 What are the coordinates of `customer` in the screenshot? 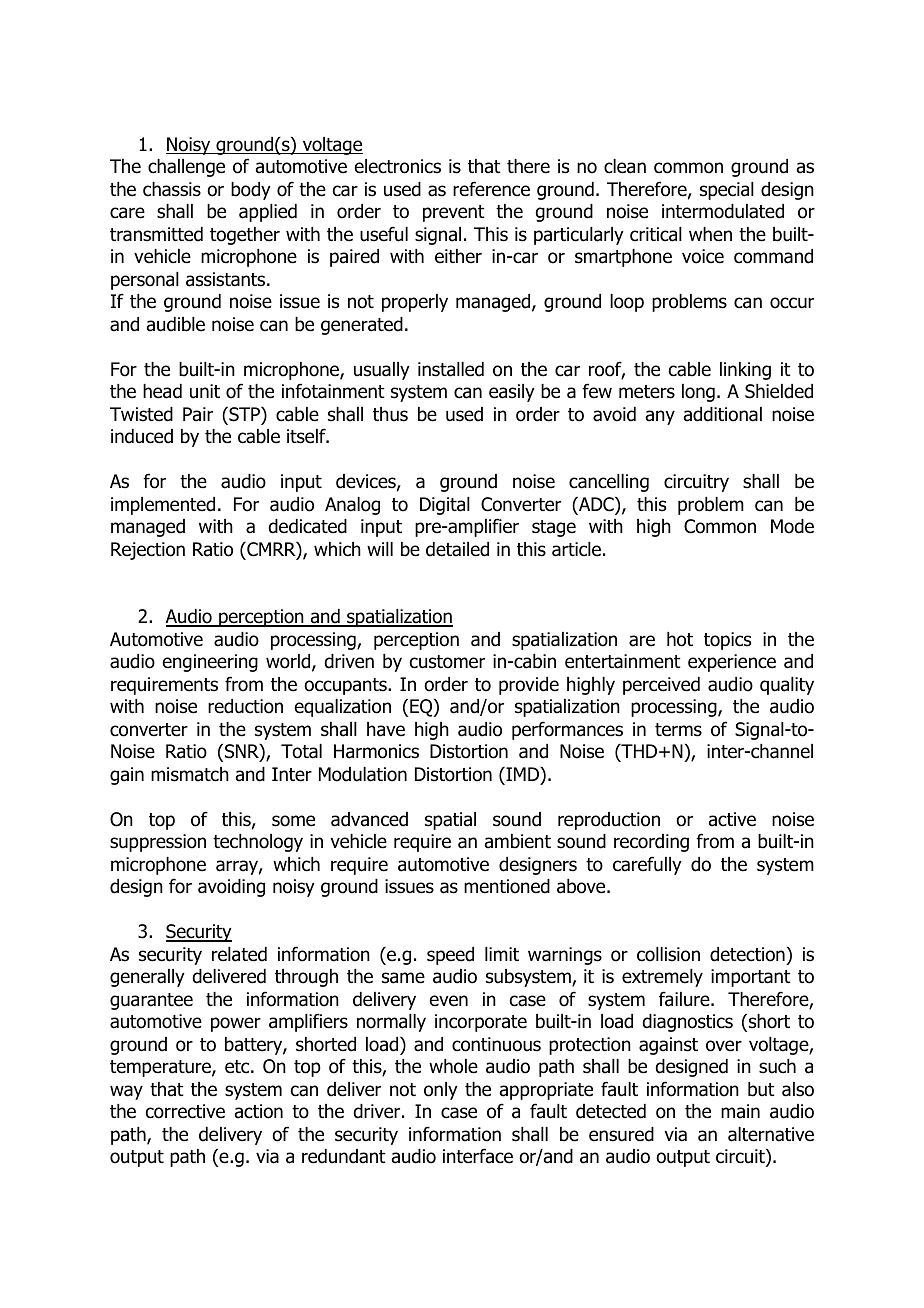 It's located at (447, 662).
